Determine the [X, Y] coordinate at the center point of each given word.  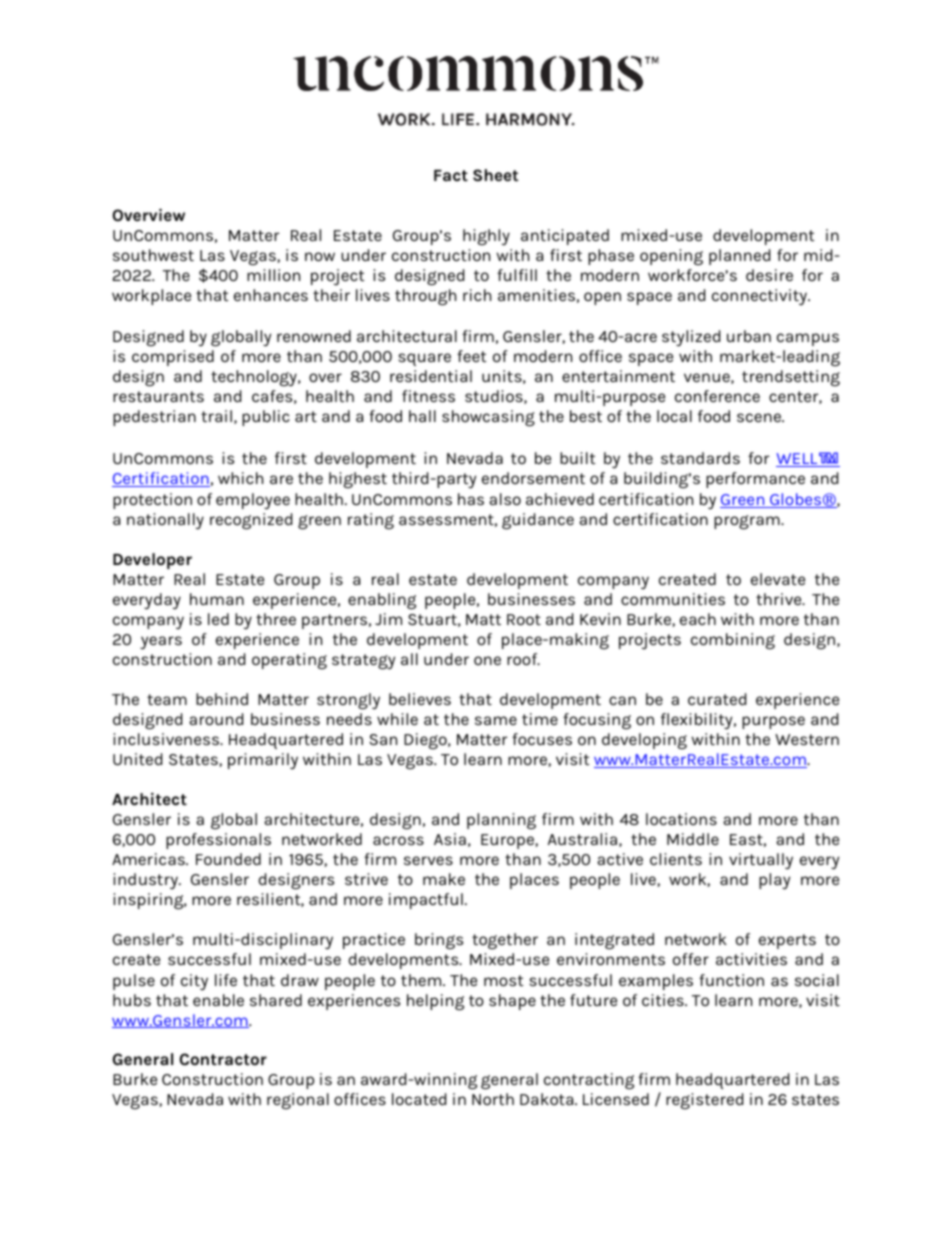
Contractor [223, 1059]
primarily [263, 761]
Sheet [495, 175]
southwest [153, 255]
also [505, 499]
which [240, 478]
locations [681, 819]
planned [739, 257]
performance [755, 480]
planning [501, 821]
